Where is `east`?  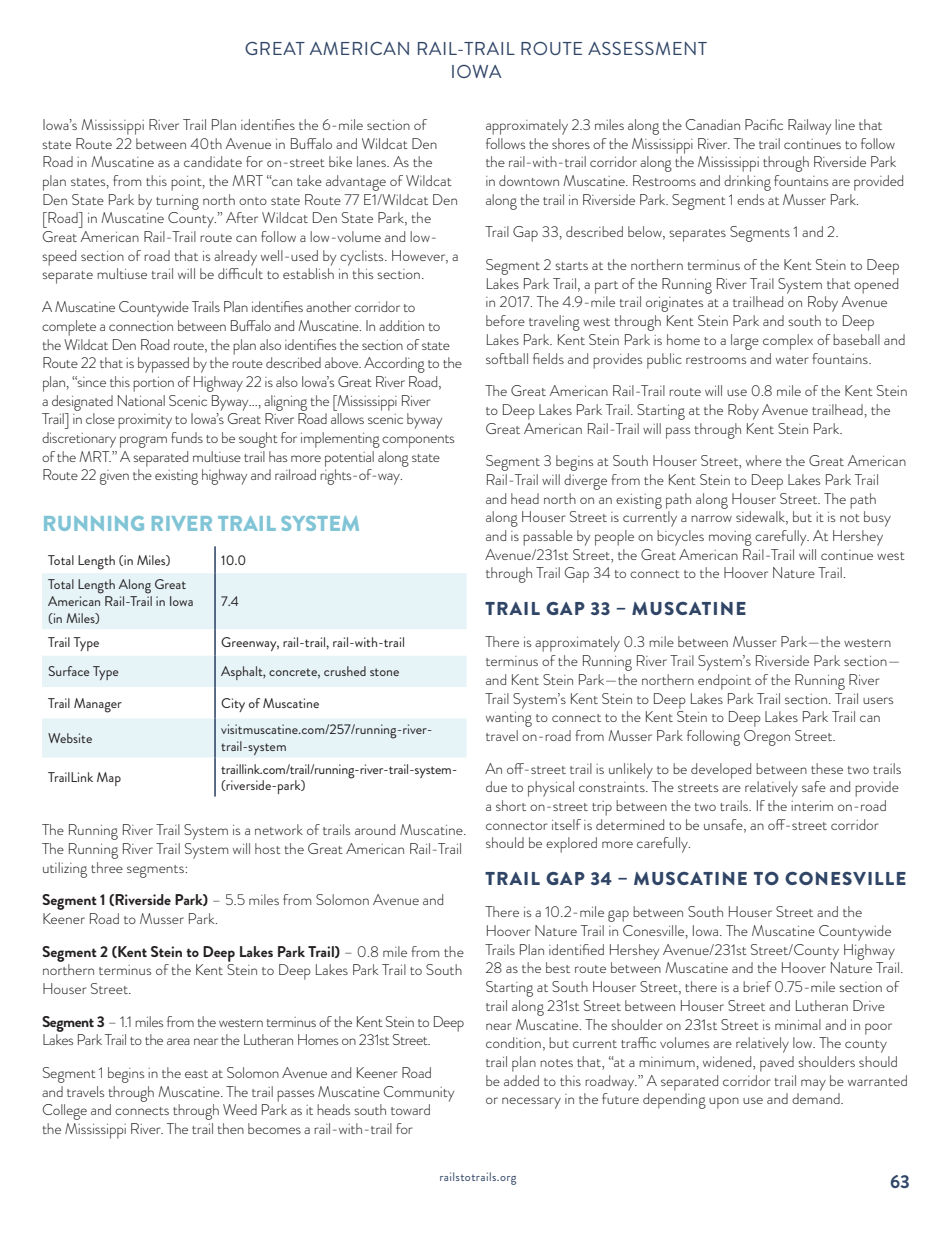
east is located at coordinates (196, 1074).
